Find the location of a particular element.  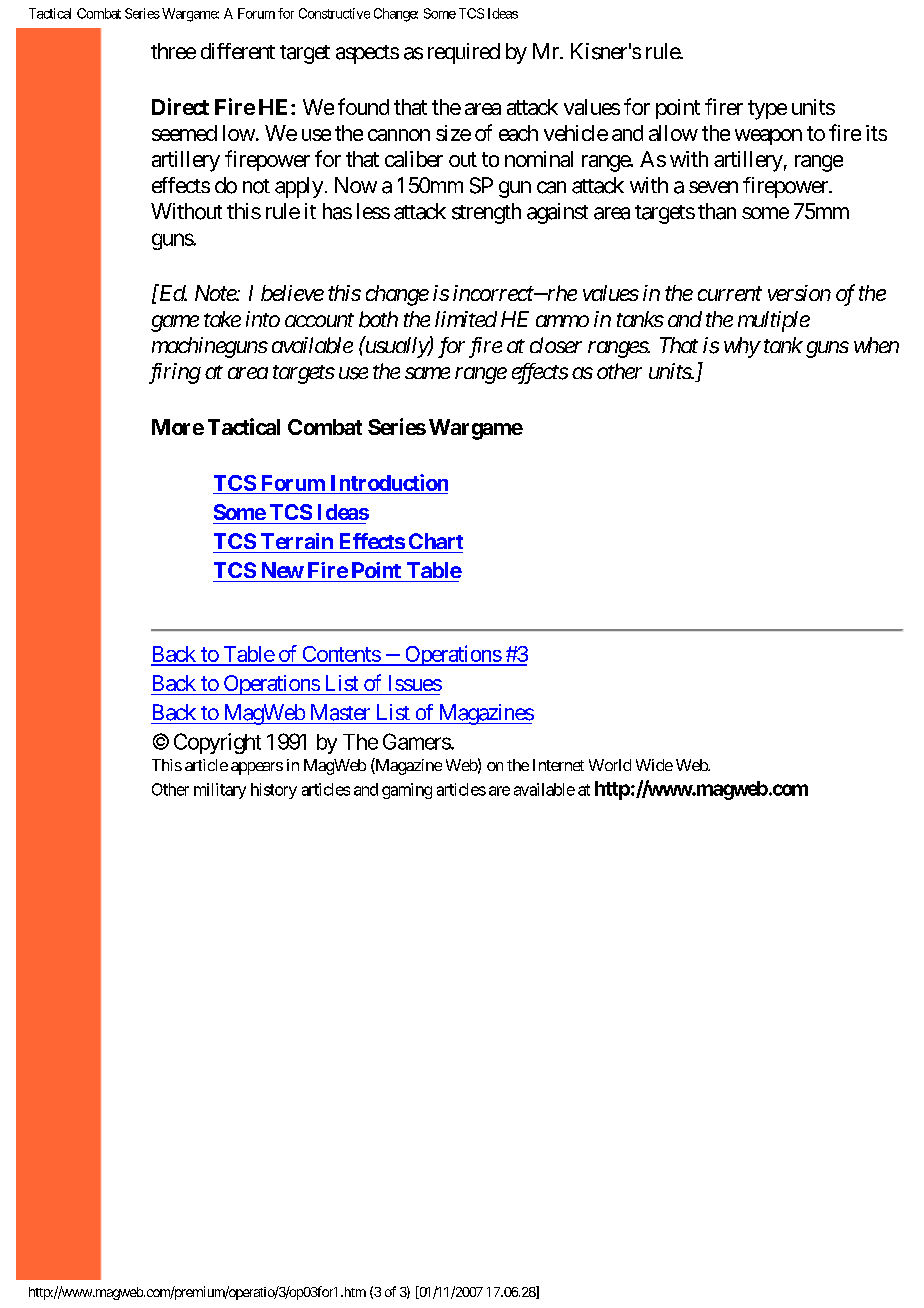

ammo is located at coordinates (562, 321).
